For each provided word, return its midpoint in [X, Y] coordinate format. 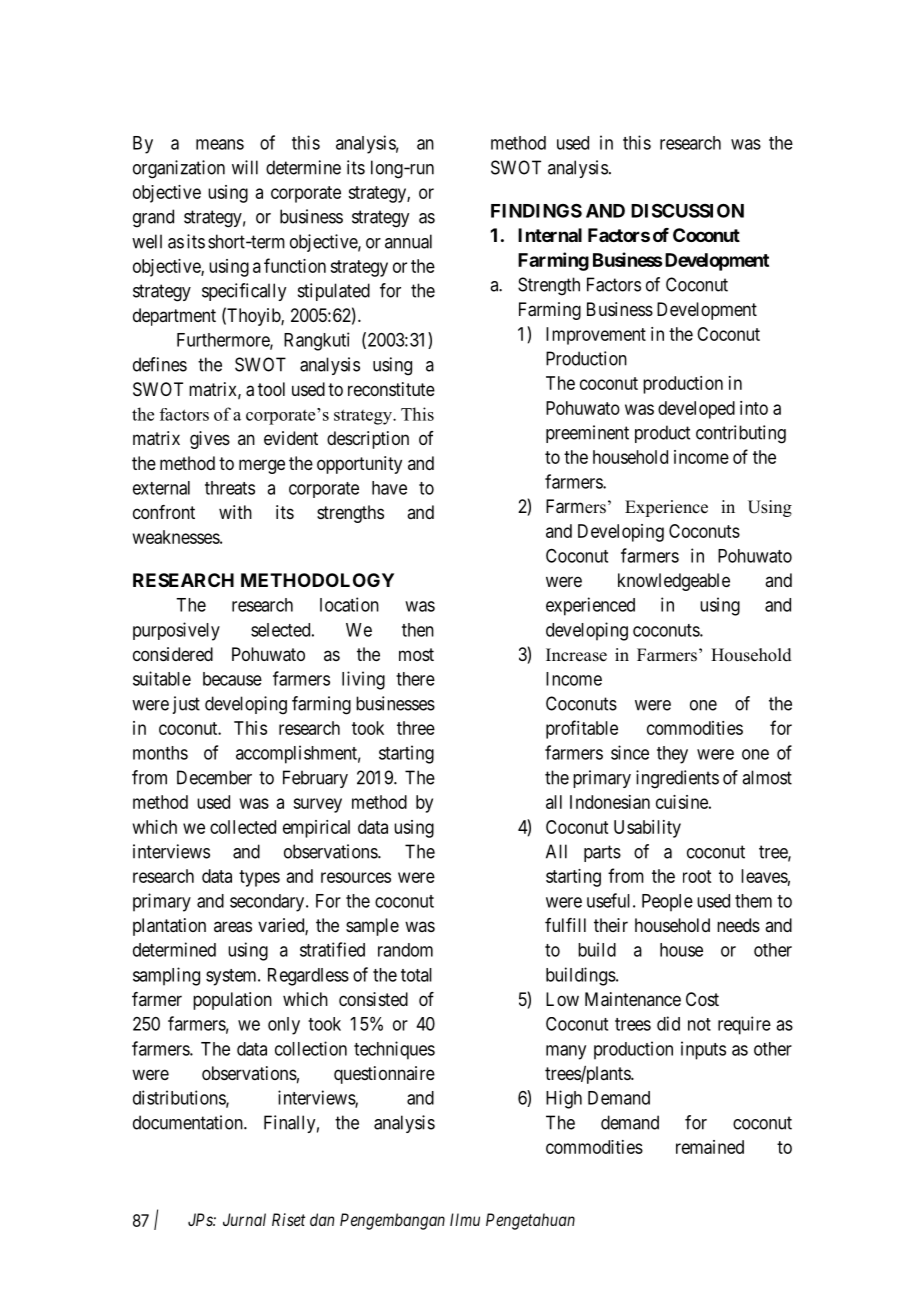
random [405, 950]
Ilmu [465, 1219]
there [415, 679]
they [672, 755]
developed [696, 410]
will [245, 167]
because [232, 679]
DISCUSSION [687, 210]
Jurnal [244, 1219]
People [667, 903]
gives [210, 440]
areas [233, 927]
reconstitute [391, 389]
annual [408, 241]
